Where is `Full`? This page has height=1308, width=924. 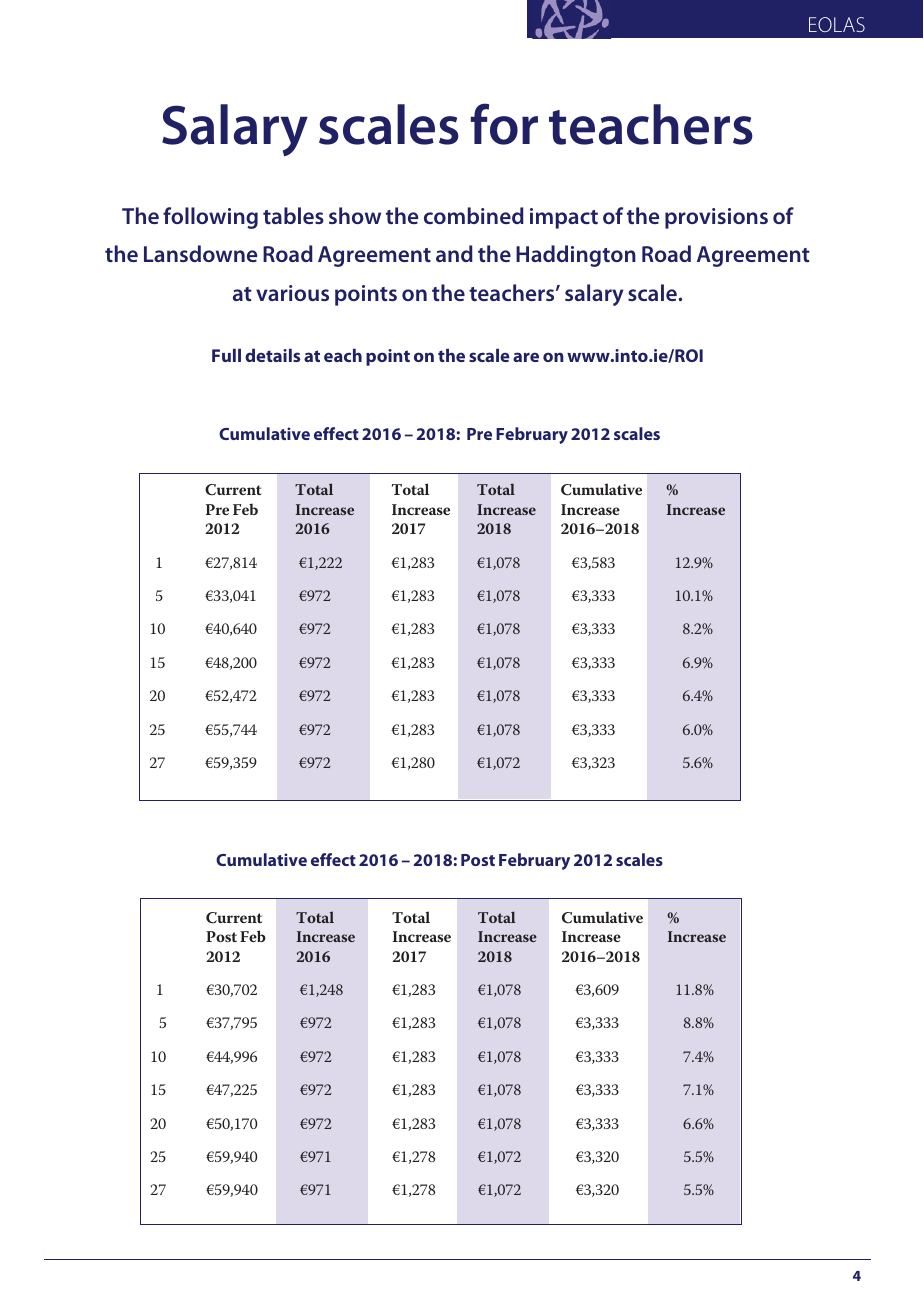 Full is located at coordinates (226, 355).
